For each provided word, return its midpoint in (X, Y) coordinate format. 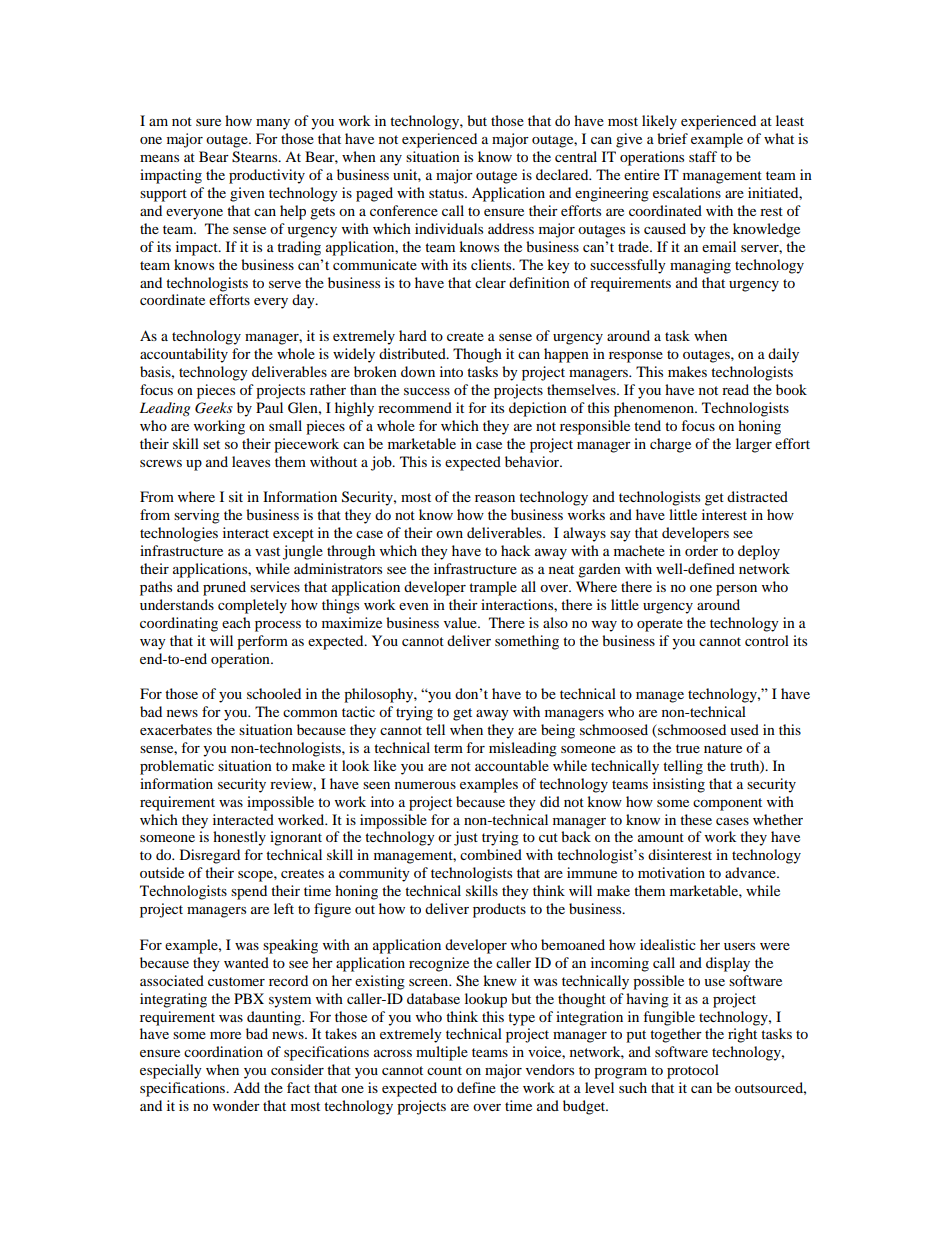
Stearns (256, 157)
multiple (442, 1053)
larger (754, 445)
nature (723, 748)
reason (495, 498)
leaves (251, 461)
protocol (693, 1071)
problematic (177, 767)
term (448, 748)
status (447, 193)
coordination (223, 1051)
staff (703, 156)
